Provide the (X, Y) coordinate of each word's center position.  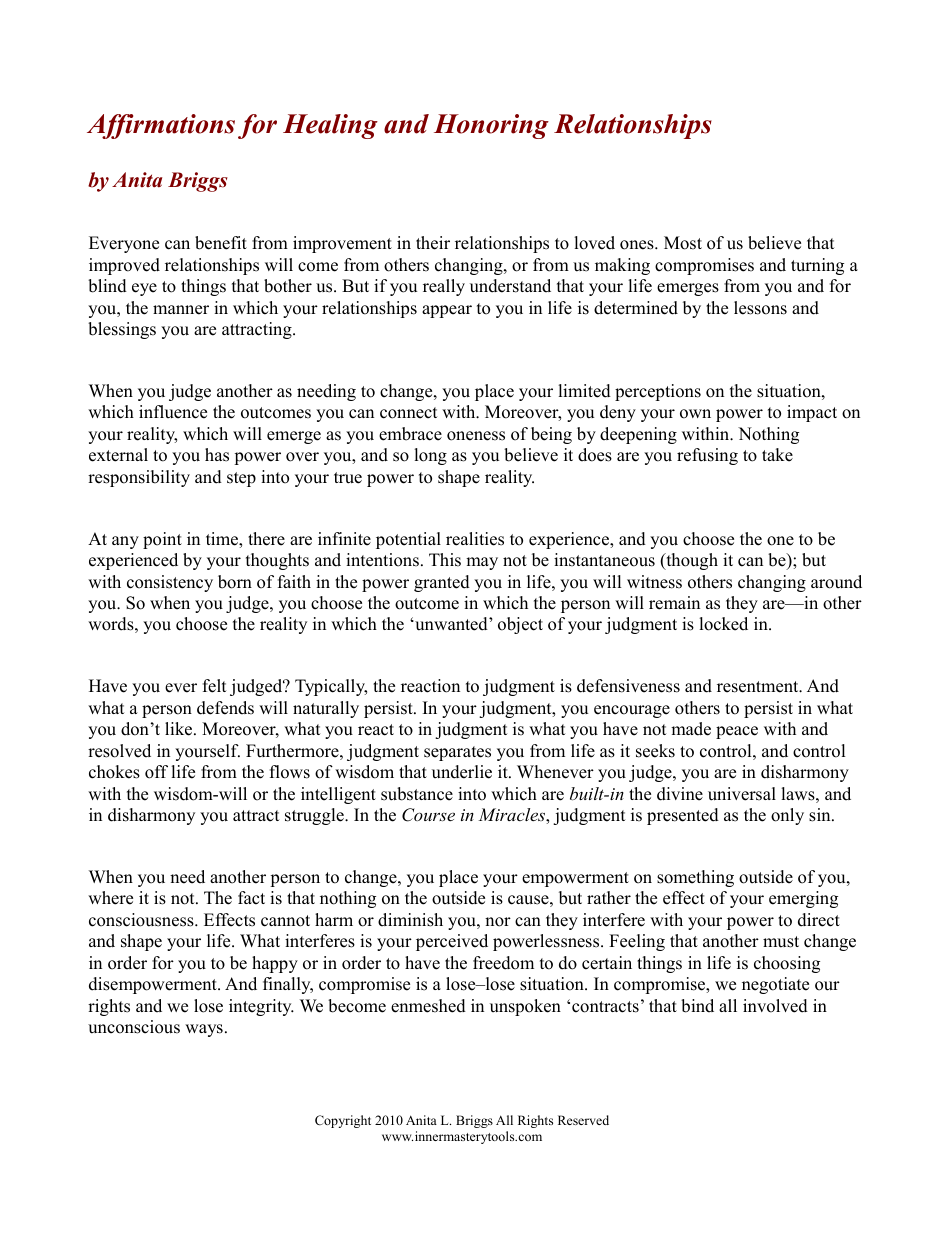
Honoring (491, 126)
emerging (803, 899)
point (162, 540)
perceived (452, 942)
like (180, 729)
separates (457, 753)
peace (737, 732)
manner (181, 310)
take (777, 455)
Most (683, 243)
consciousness (142, 920)
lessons (760, 308)
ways (204, 1030)
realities (475, 539)
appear (447, 311)
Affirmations (161, 126)
